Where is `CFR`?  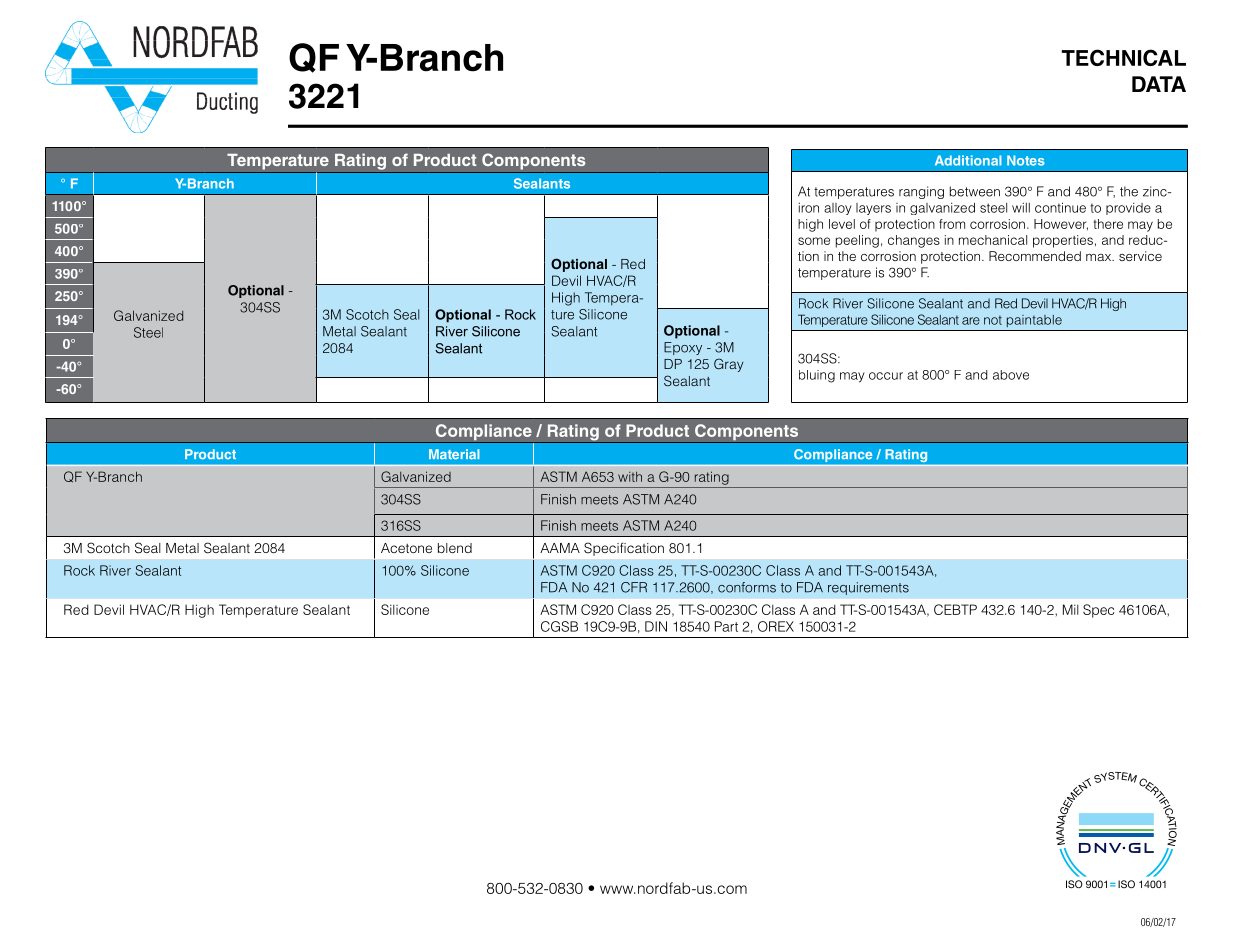 CFR is located at coordinates (634, 587).
